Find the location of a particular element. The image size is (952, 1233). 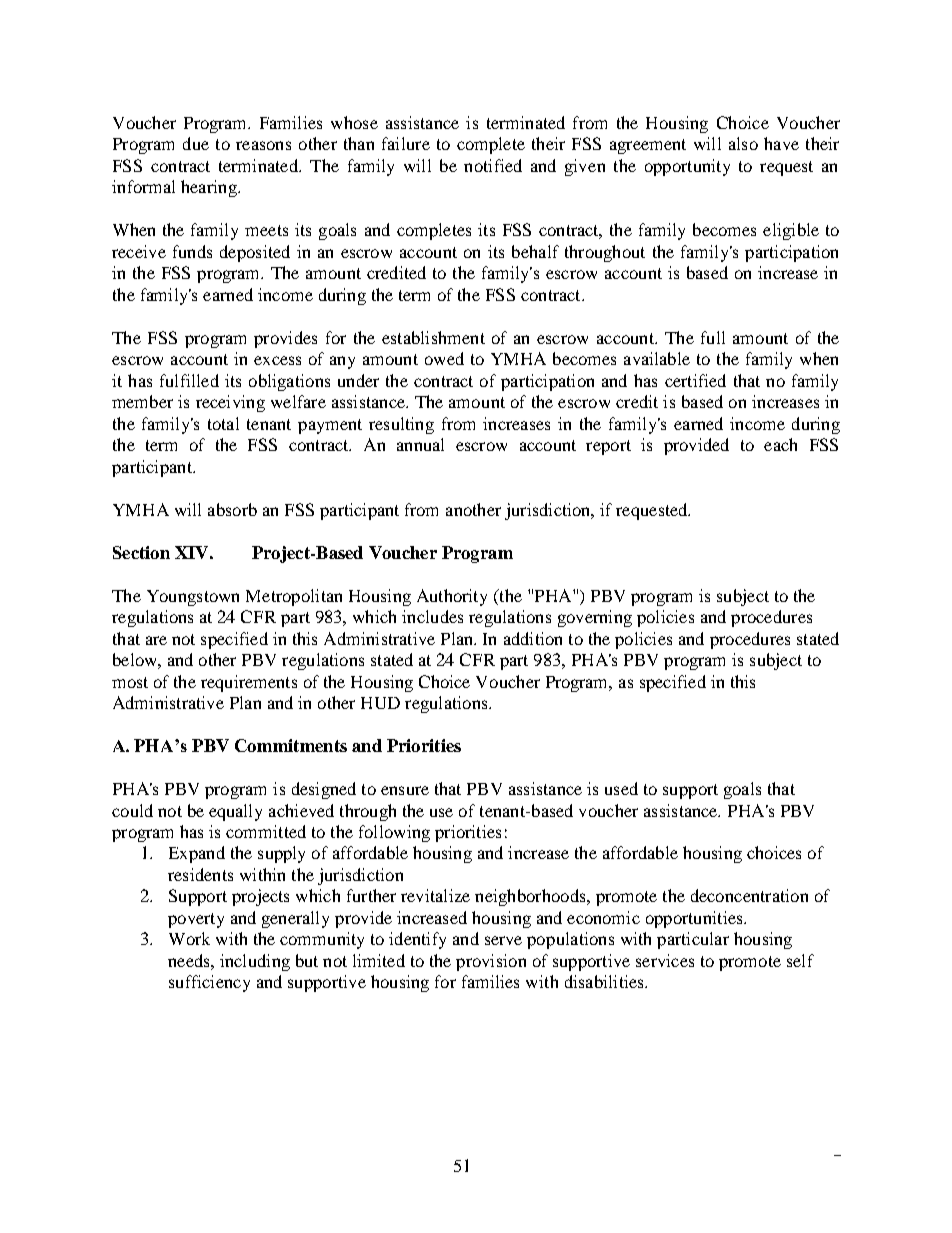

due is located at coordinates (196, 143).
